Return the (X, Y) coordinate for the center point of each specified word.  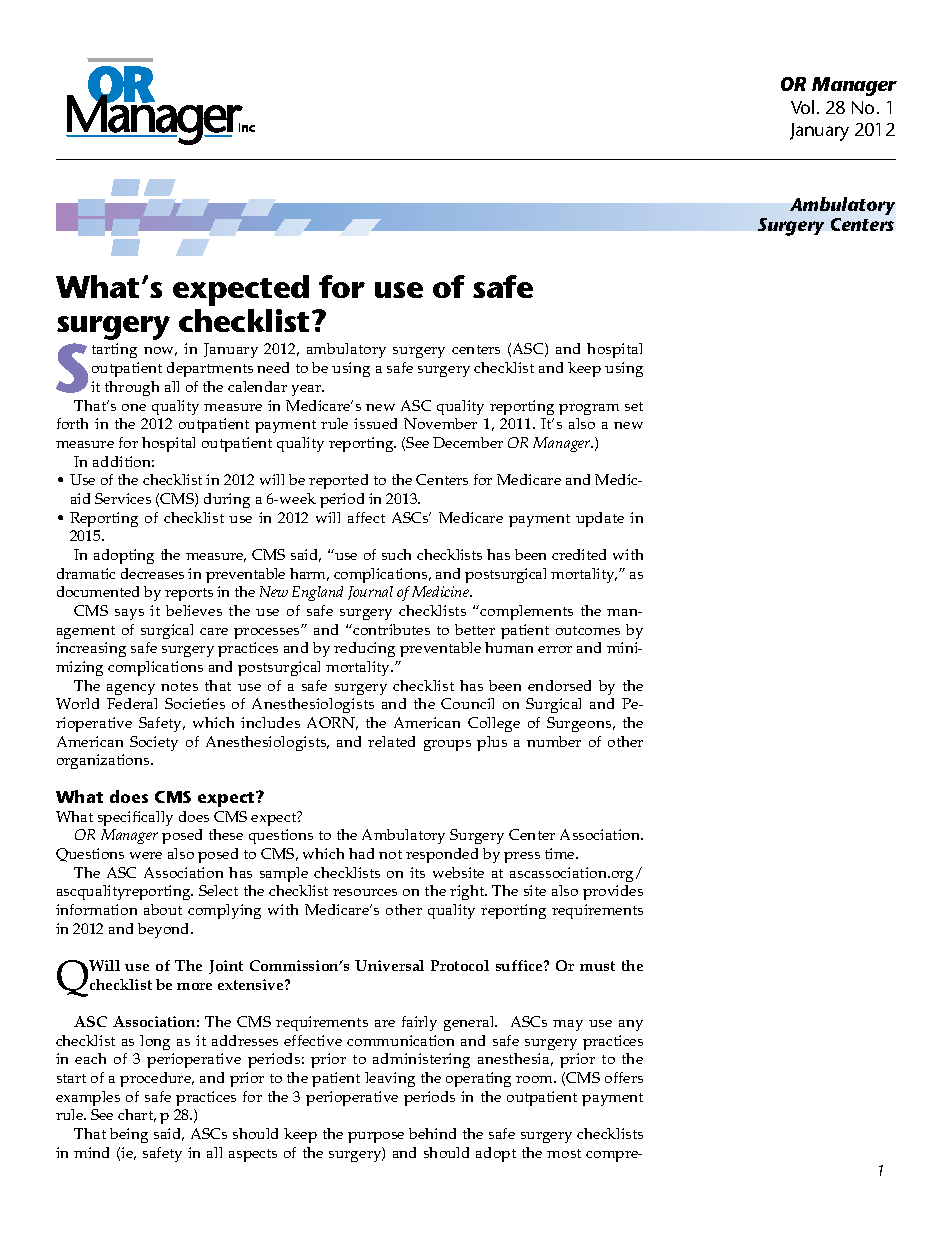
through (132, 388)
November (440, 423)
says (129, 614)
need (273, 367)
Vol (802, 107)
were (146, 855)
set (634, 406)
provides (613, 892)
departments (210, 369)
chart (137, 1115)
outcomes (588, 630)
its (417, 872)
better (475, 629)
